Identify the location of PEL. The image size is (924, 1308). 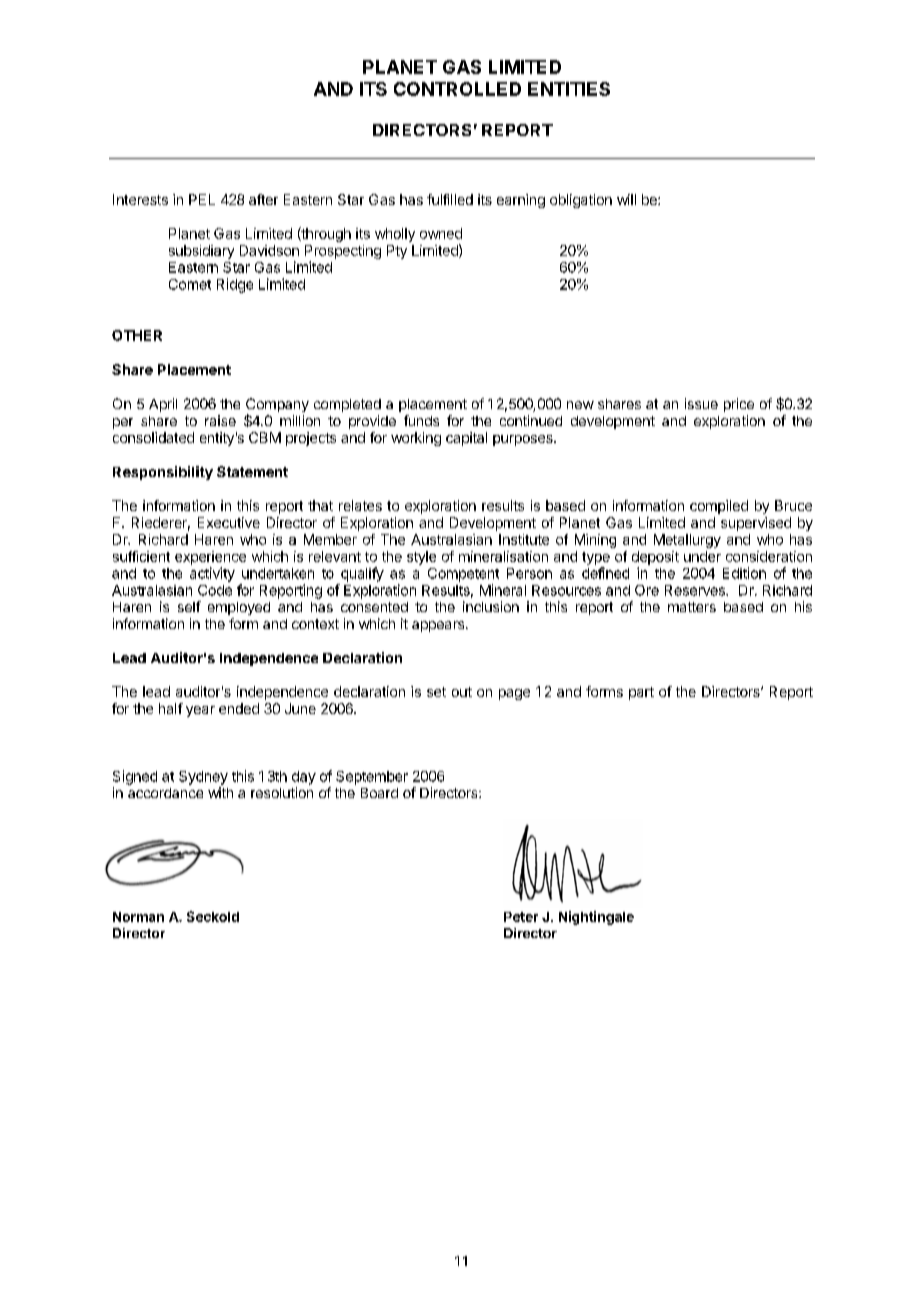
(202, 199).
